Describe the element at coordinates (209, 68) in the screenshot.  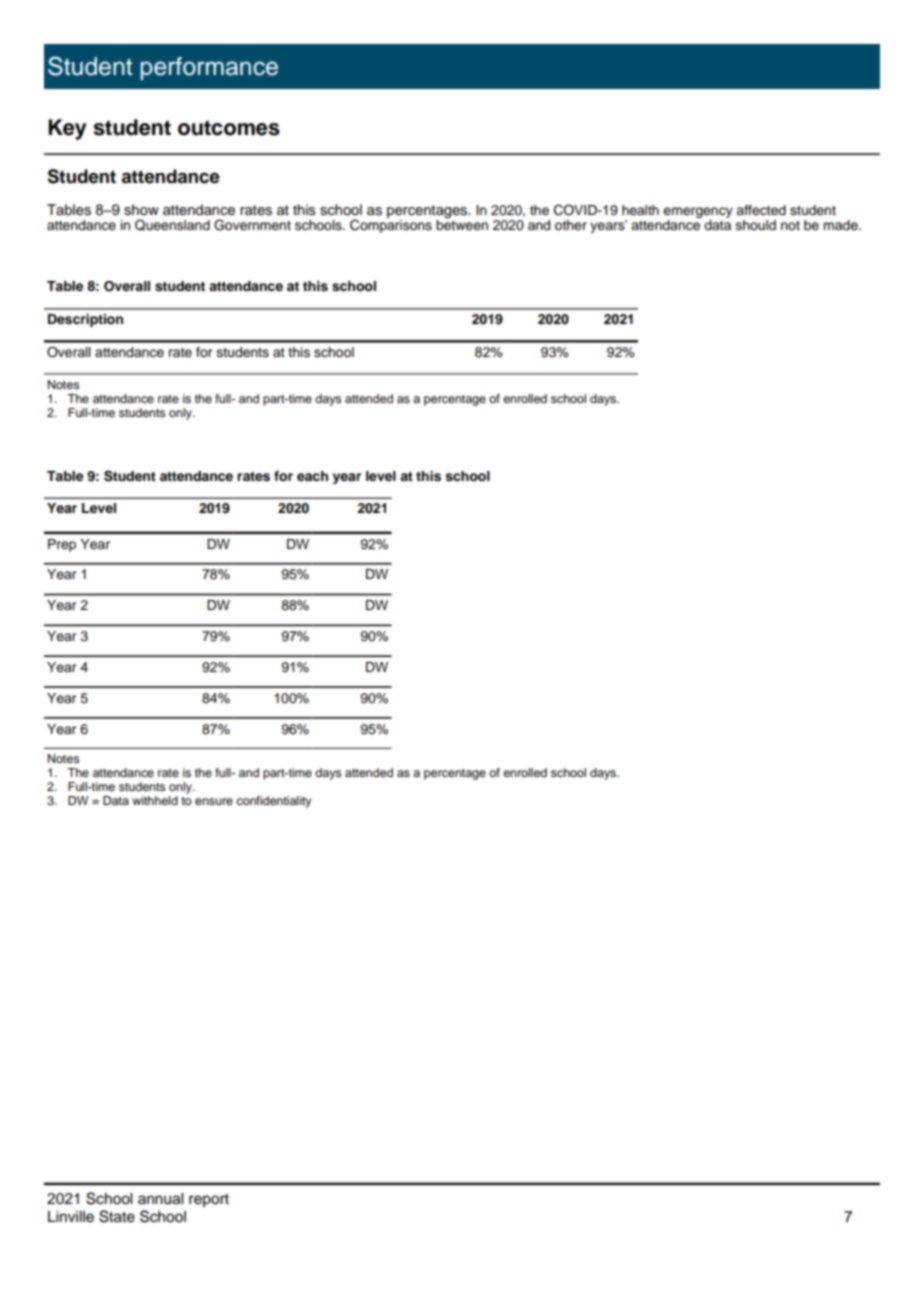
I see `performance` at that location.
